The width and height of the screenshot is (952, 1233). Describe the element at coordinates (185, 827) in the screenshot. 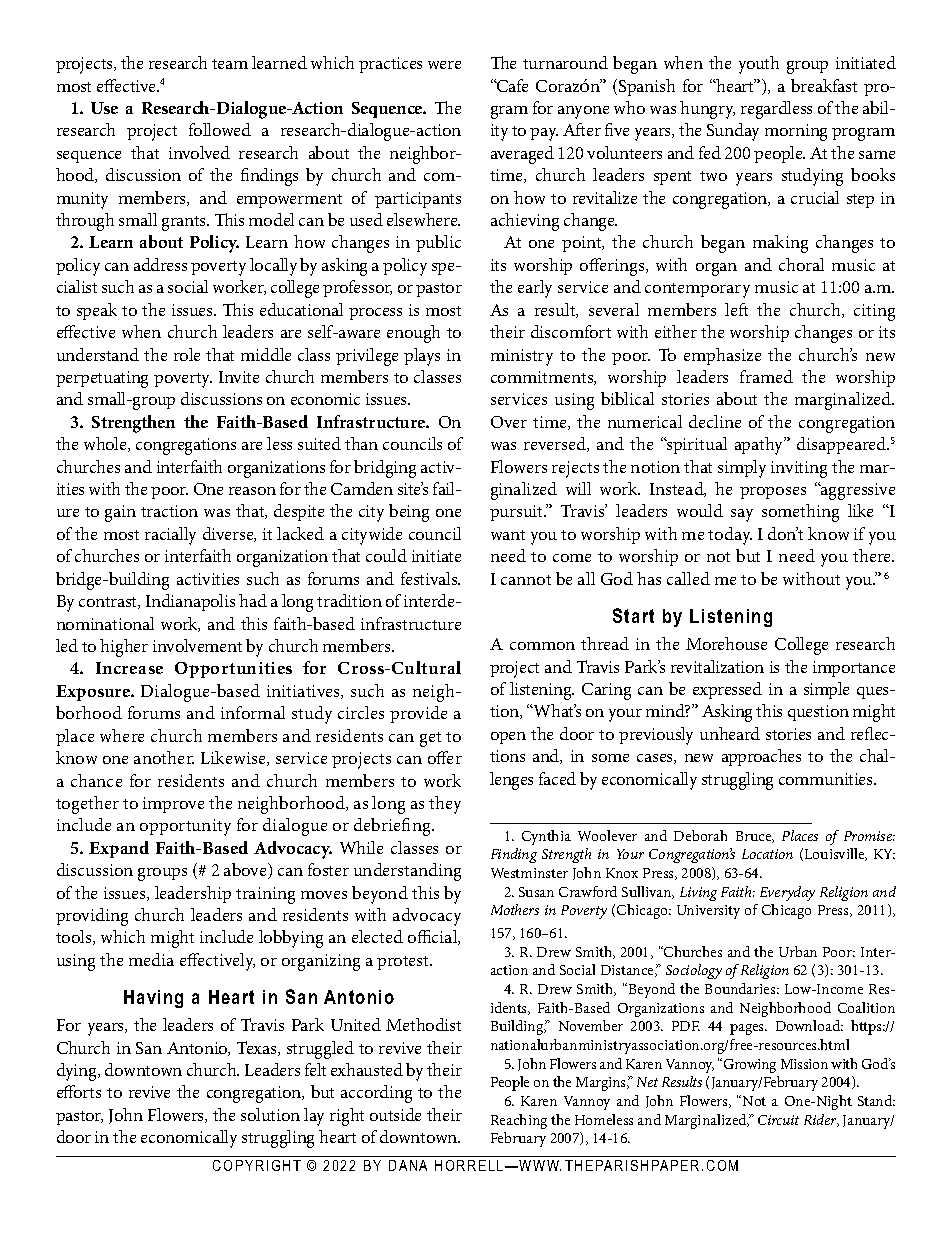

I see `opportunity` at that location.
